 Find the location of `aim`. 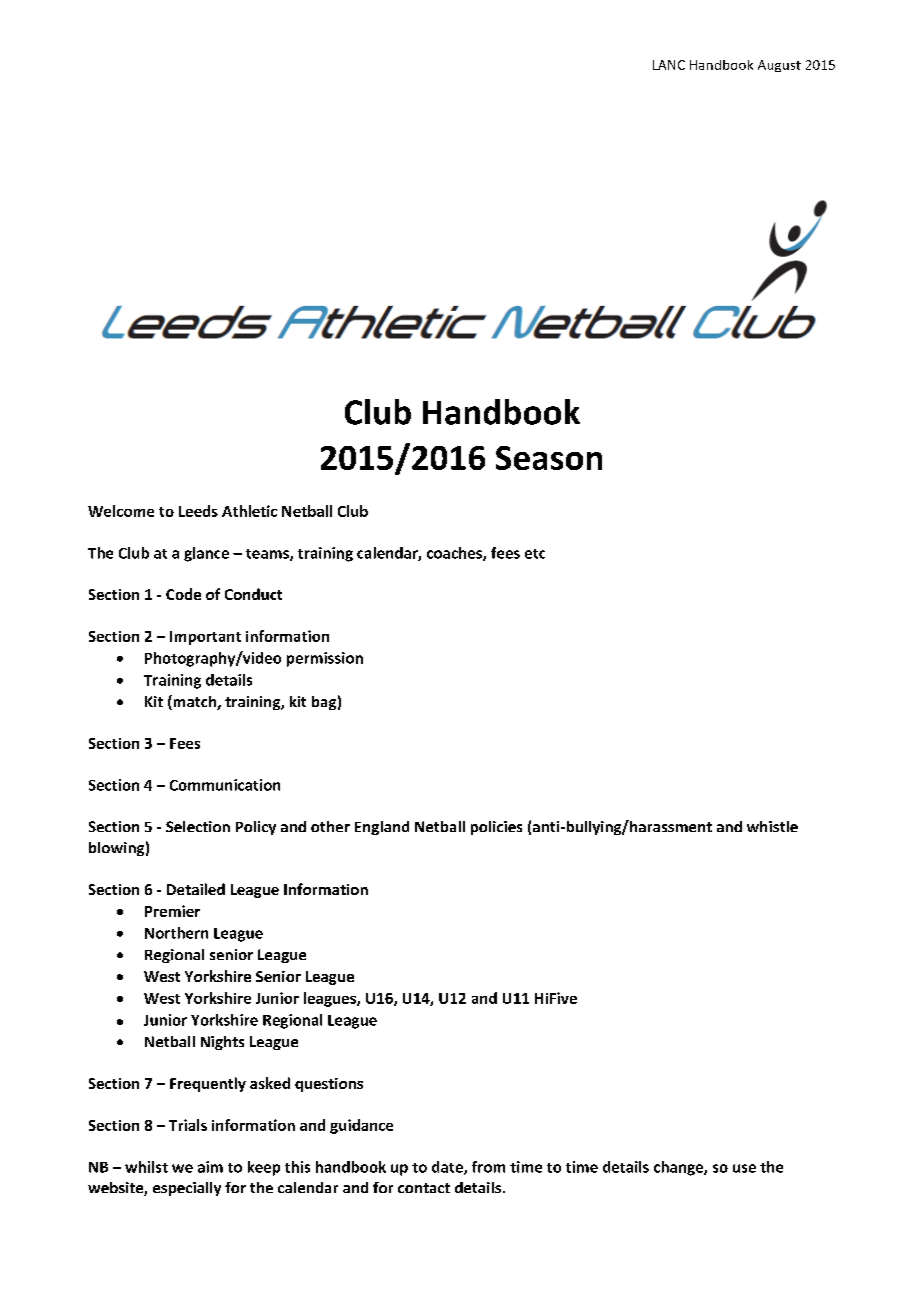

aim is located at coordinates (210, 1167).
